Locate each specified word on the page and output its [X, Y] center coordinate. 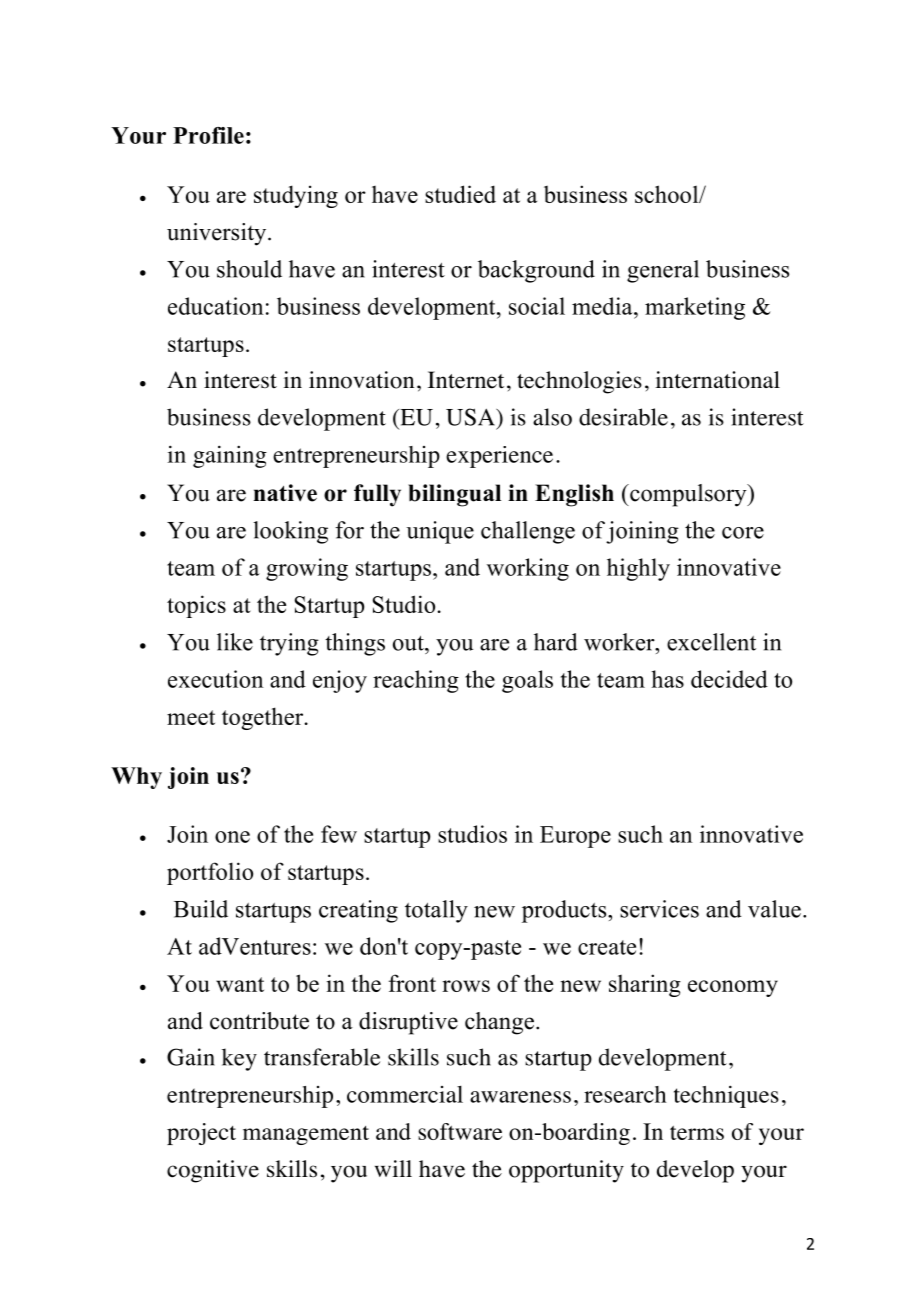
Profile [208, 135]
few [339, 834]
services [659, 909]
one [232, 837]
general [663, 271]
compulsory [688, 495]
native [285, 493]
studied [460, 194]
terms [697, 1133]
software [460, 1131]
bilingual [454, 495]
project [201, 1134]
